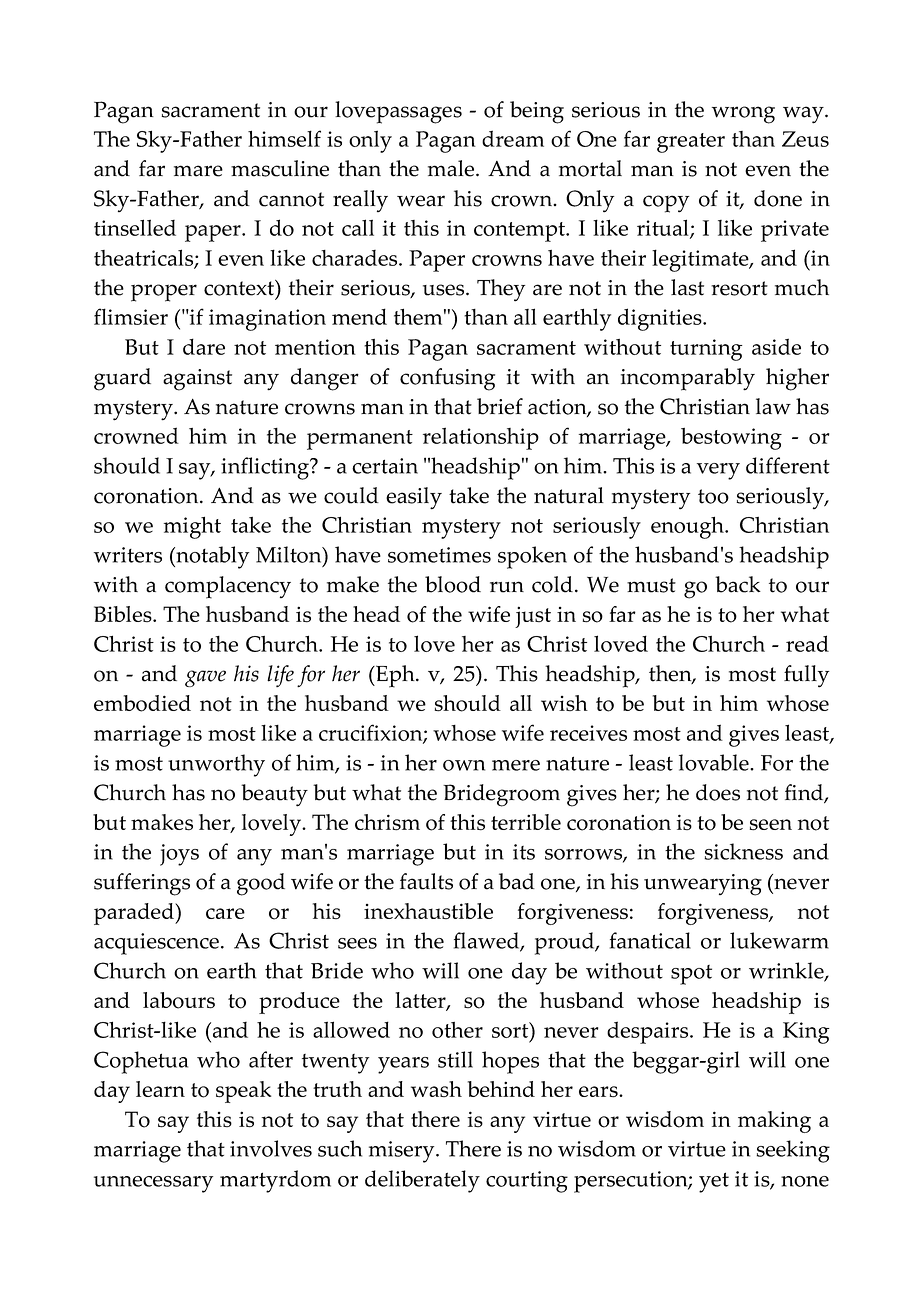 Image resolution: width=924 pixels, height=1310 pixels. I want to click on confusing, so click(447, 379).
